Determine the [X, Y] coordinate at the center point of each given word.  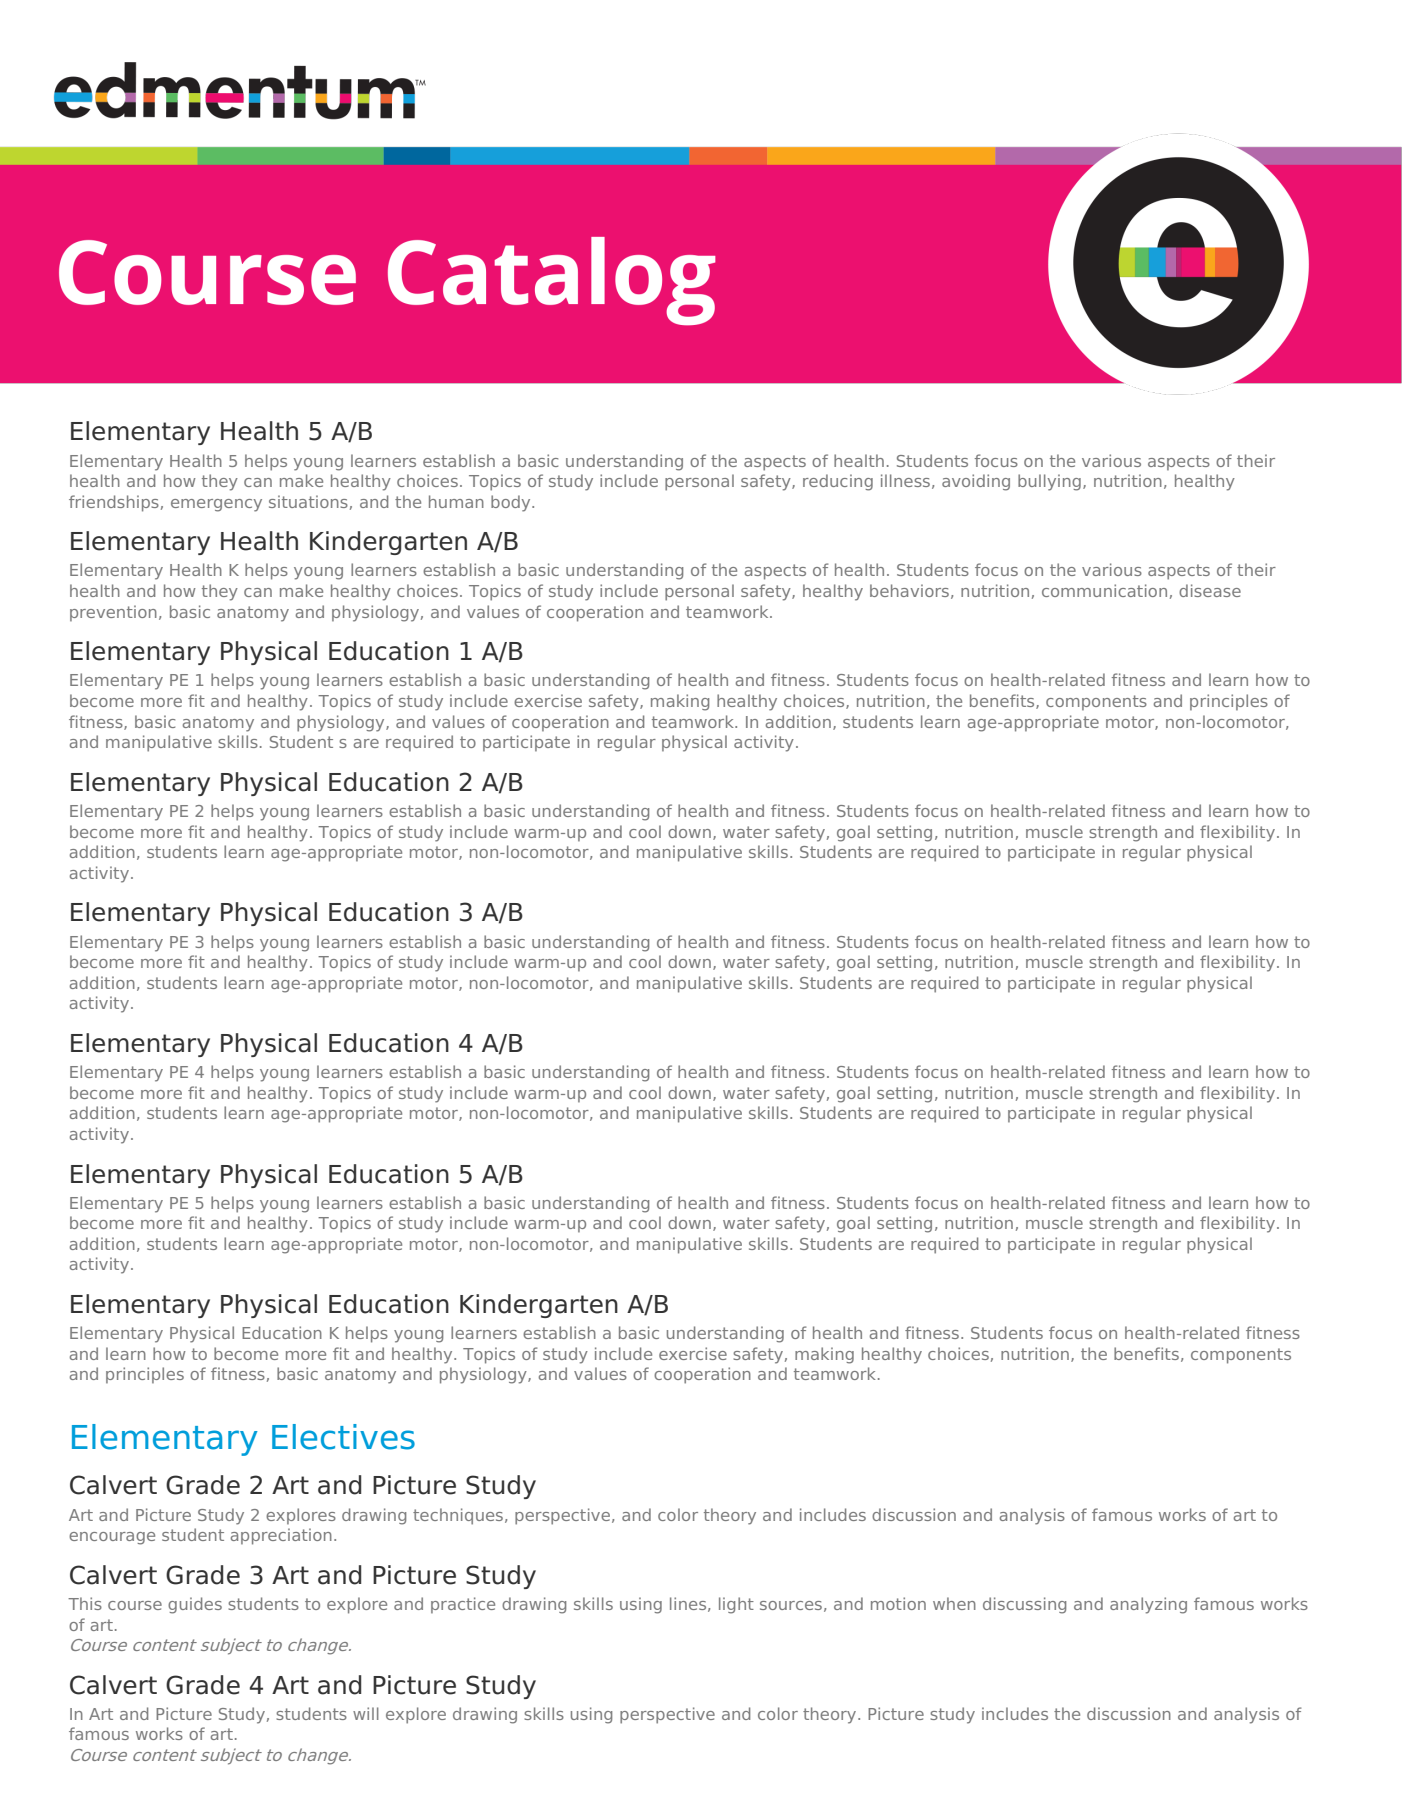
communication [1104, 590]
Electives [343, 1437]
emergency [216, 505]
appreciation [281, 1536]
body [512, 503]
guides [195, 1605]
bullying [1049, 482]
